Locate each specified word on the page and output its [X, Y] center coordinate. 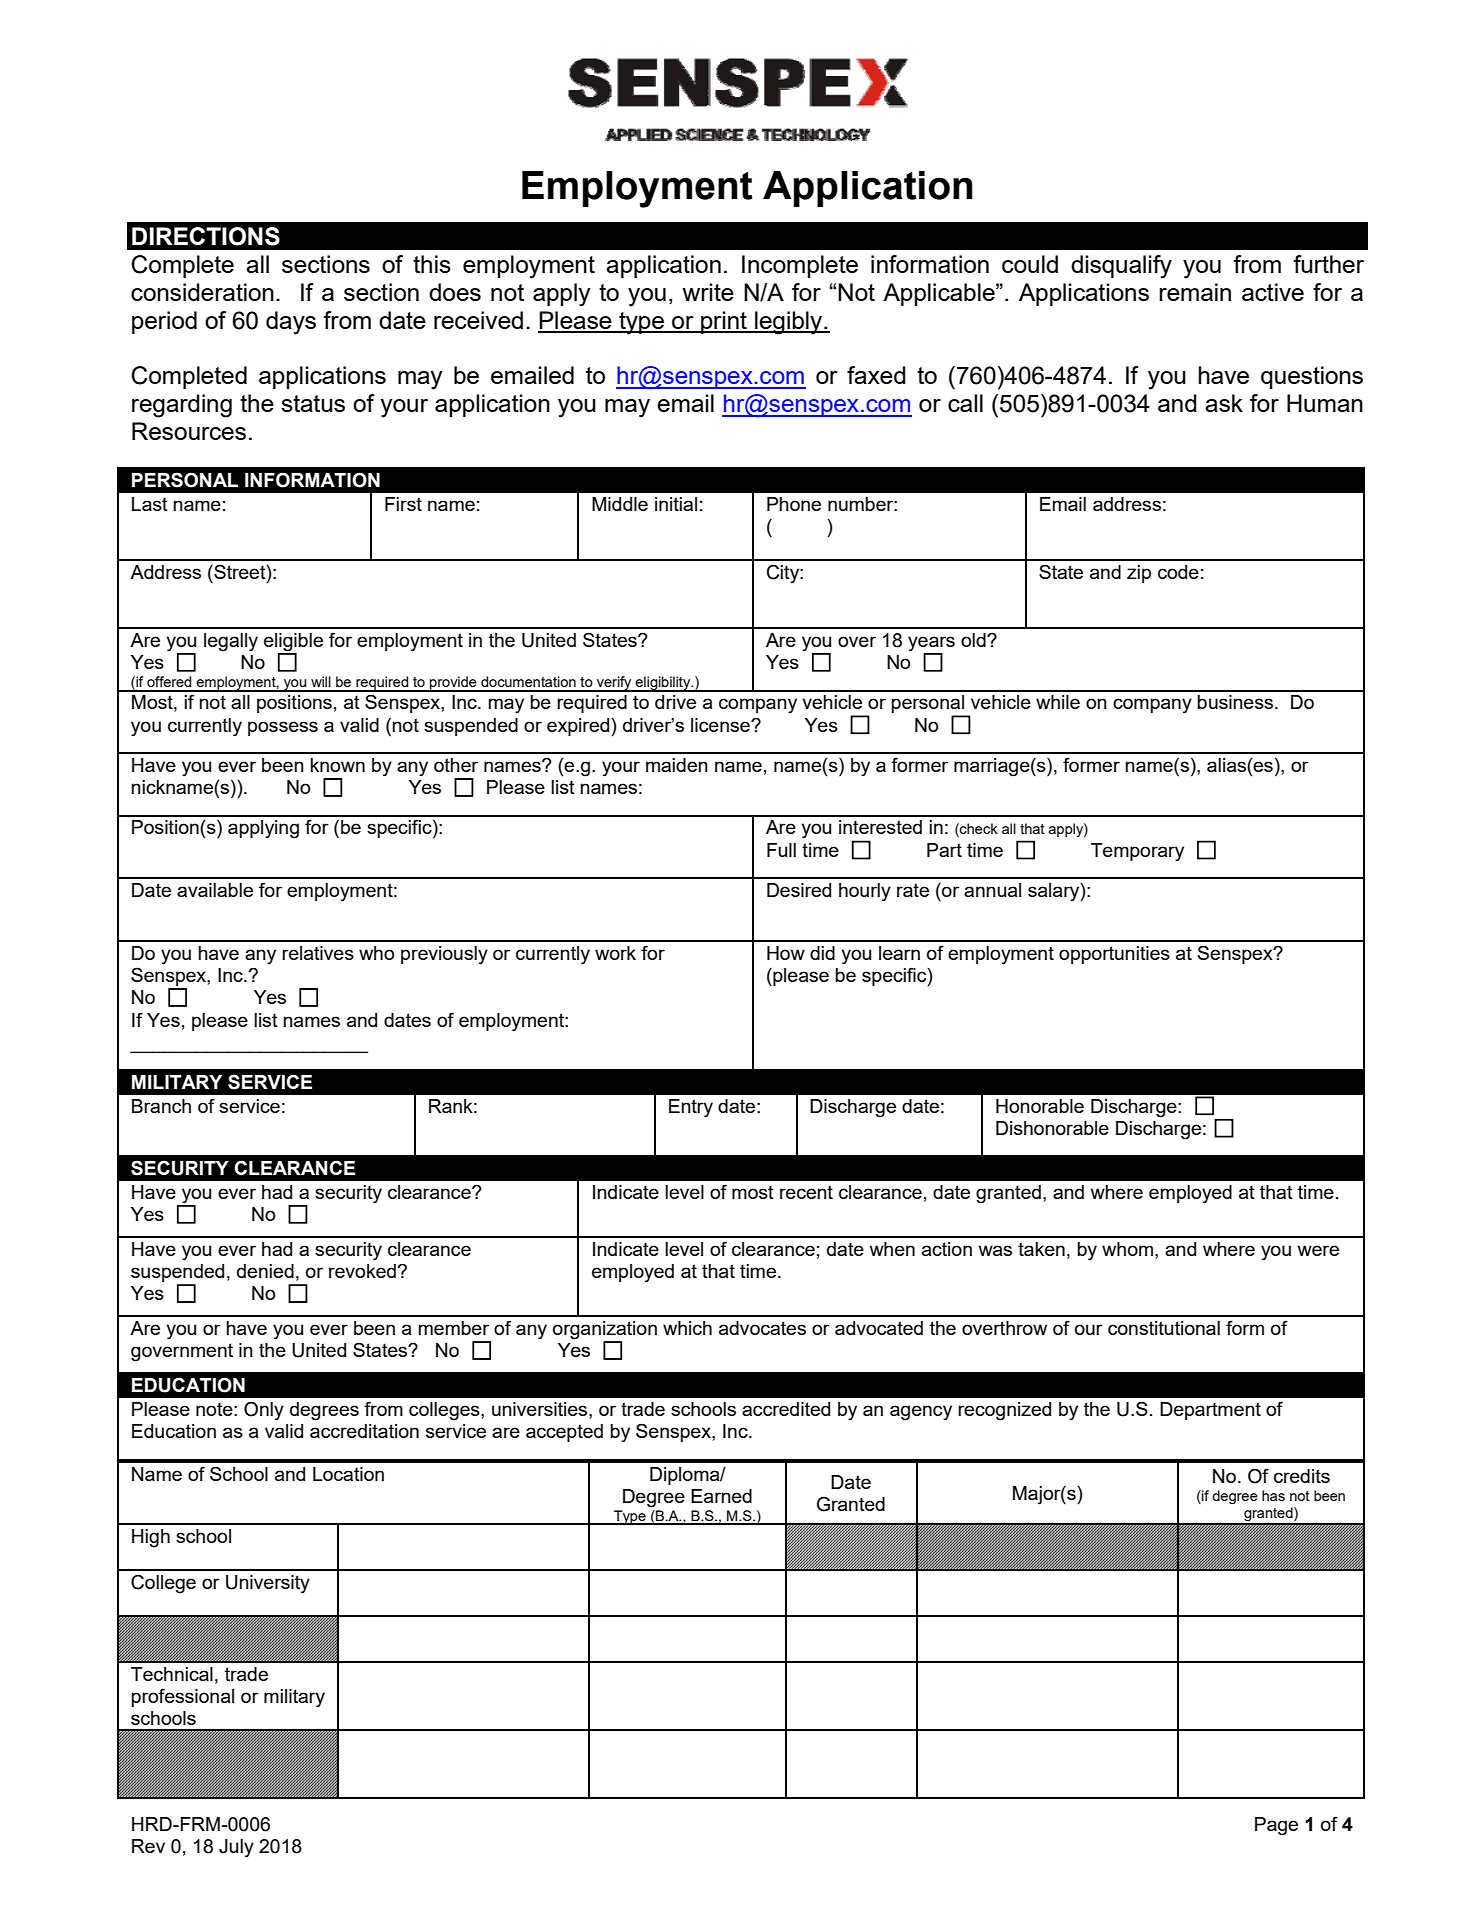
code [1178, 572]
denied [265, 1271]
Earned [721, 1496]
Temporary [1137, 852]
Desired [799, 890]
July [236, 1848]
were [1318, 1250]
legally [231, 642]
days [291, 323]
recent [806, 1192]
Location [348, 1474]
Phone [794, 504]
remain [1195, 292]
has [1273, 1495]
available [215, 890]
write [708, 292]
